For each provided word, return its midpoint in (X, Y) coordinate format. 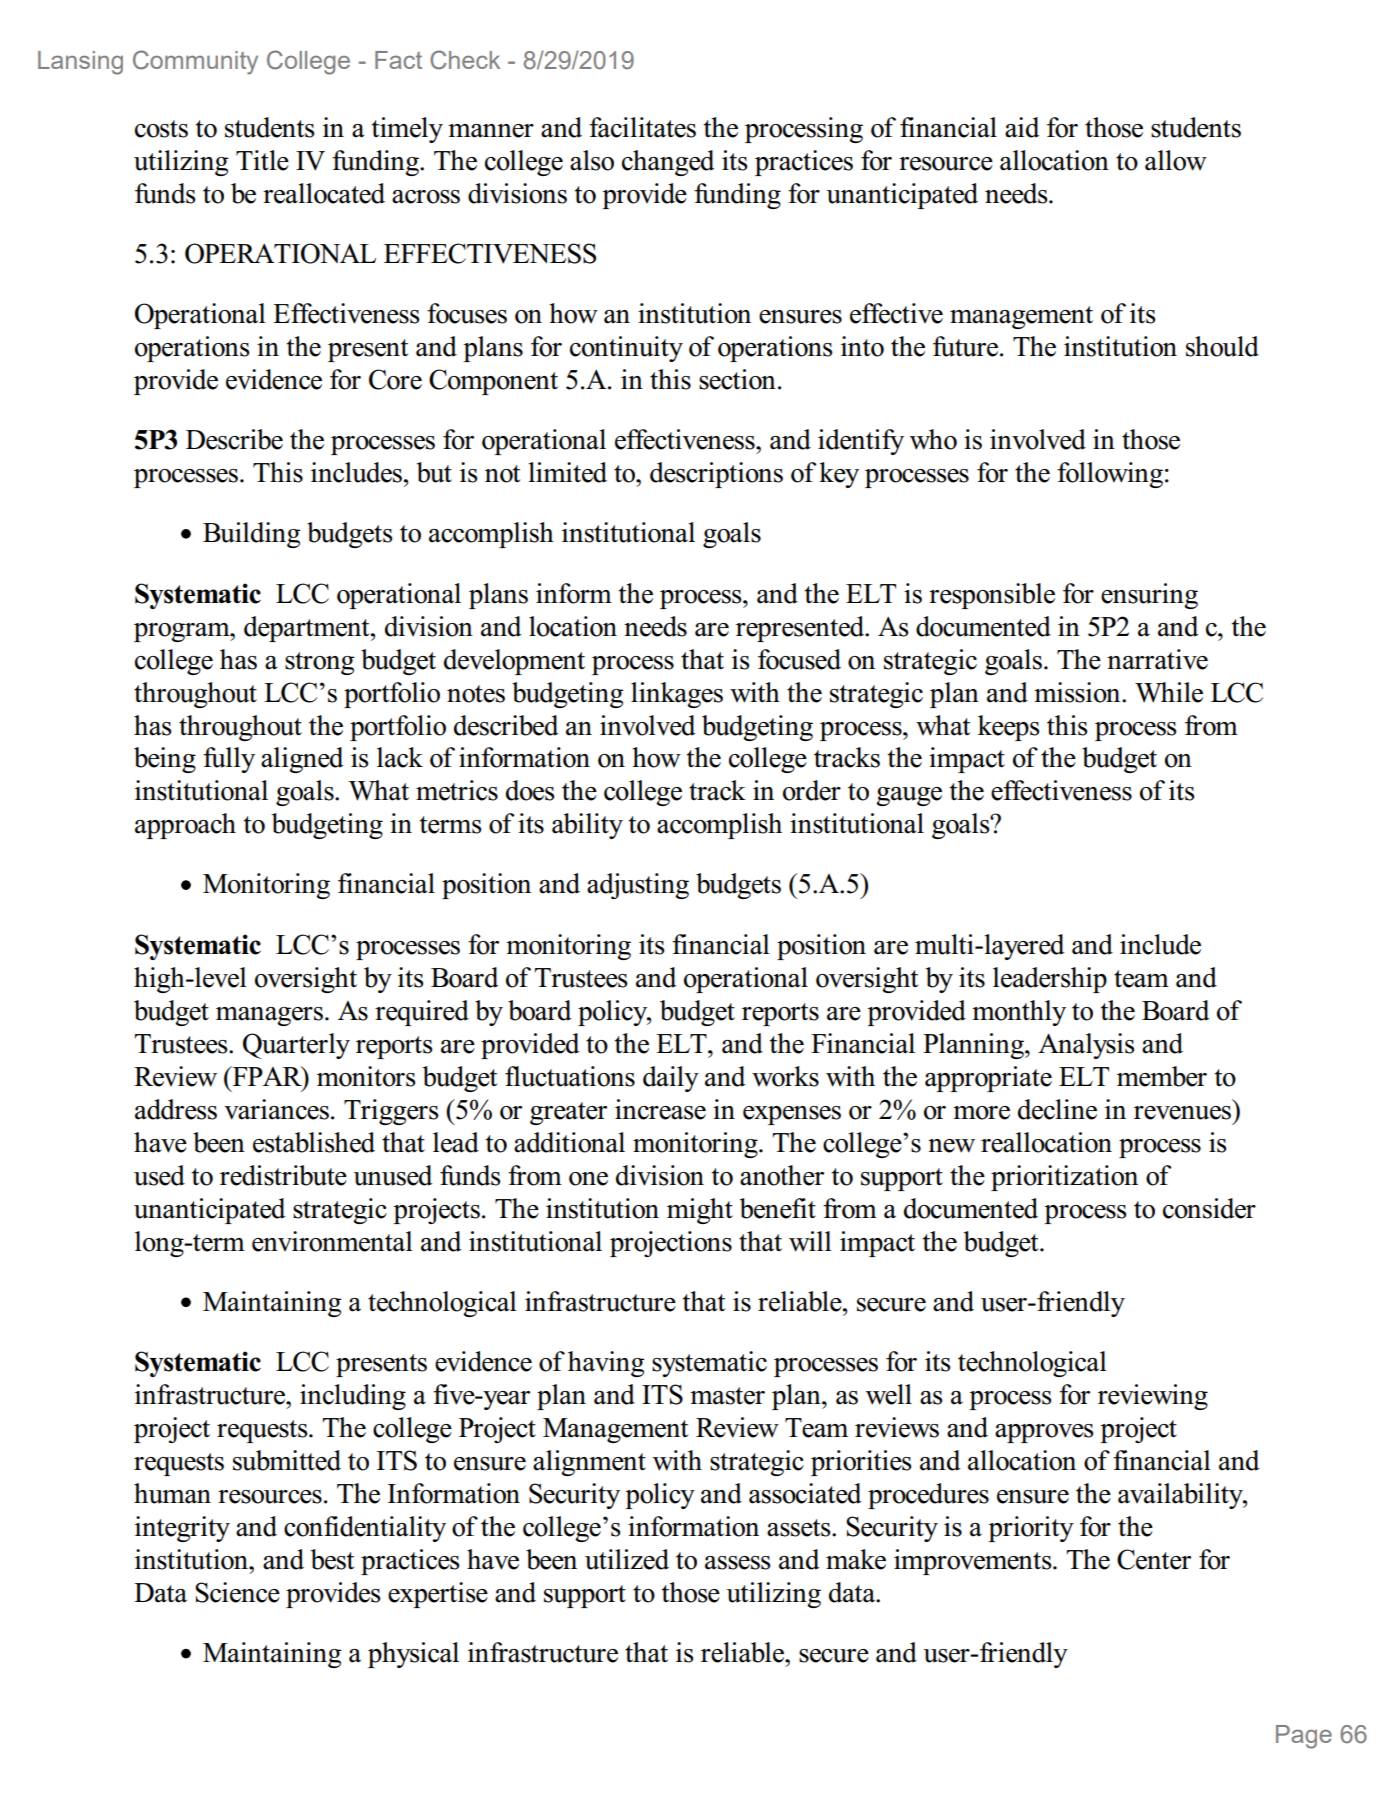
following (1110, 475)
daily (671, 1079)
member (1162, 1076)
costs (161, 129)
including (353, 1397)
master (727, 1396)
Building (252, 535)
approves (1044, 1433)
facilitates (642, 127)
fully (229, 760)
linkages (677, 695)
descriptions (716, 475)
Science (237, 1592)
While (1169, 692)
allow (1176, 160)
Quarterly (296, 1046)
